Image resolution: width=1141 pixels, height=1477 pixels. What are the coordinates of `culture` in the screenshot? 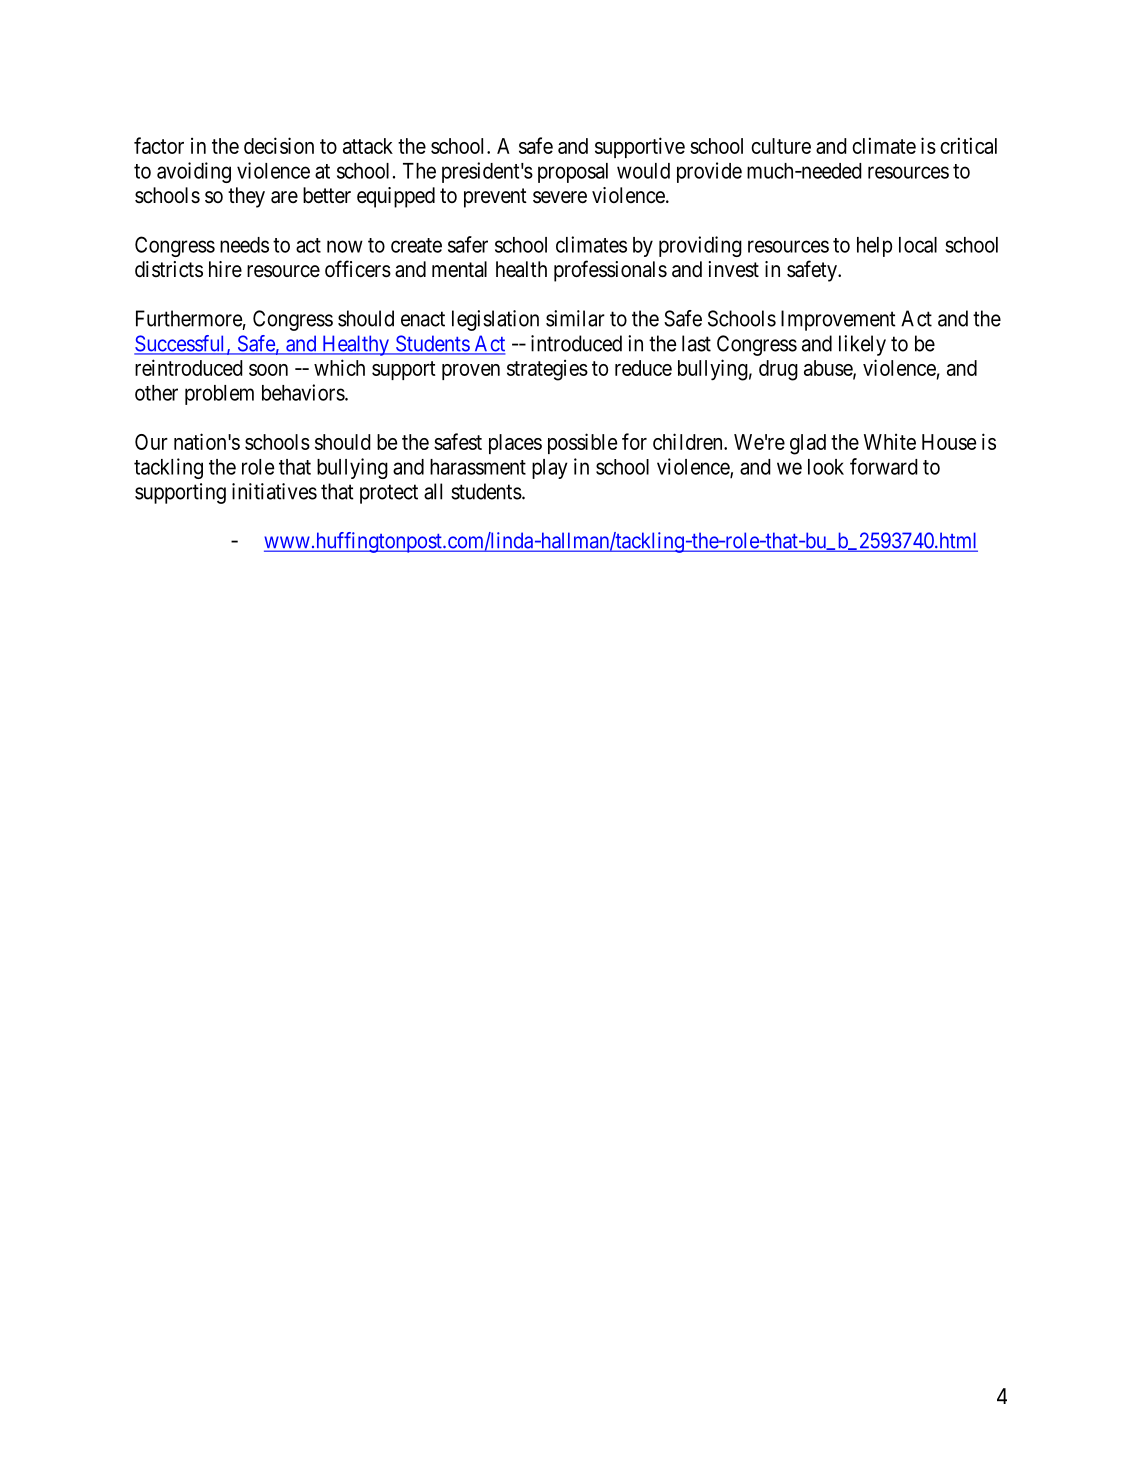 It's located at (781, 146).
